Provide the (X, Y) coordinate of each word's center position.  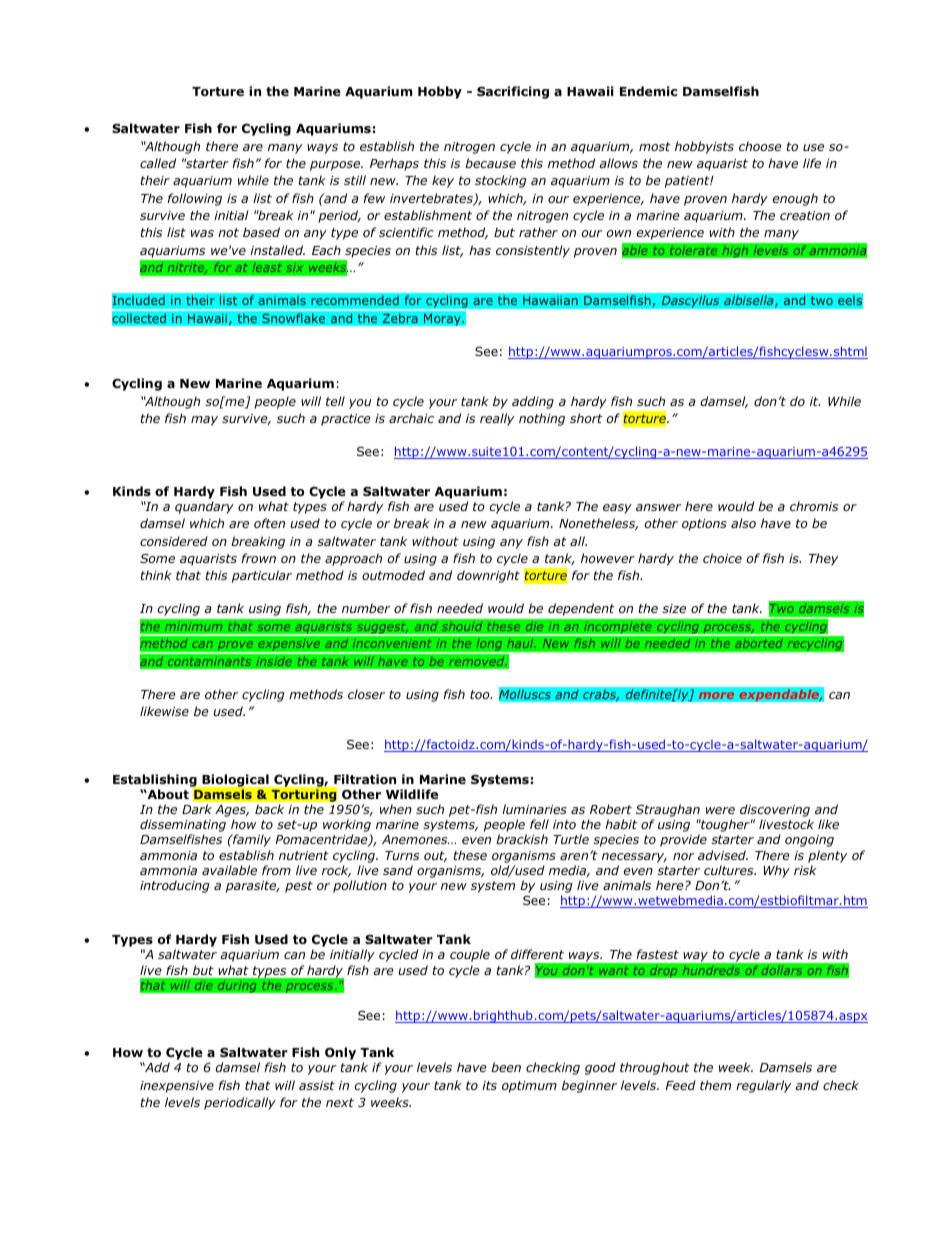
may (204, 421)
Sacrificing (513, 92)
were (720, 810)
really (497, 419)
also (743, 523)
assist (317, 1085)
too (481, 694)
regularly (763, 1086)
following (194, 199)
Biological (236, 780)
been (506, 1067)
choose (760, 146)
